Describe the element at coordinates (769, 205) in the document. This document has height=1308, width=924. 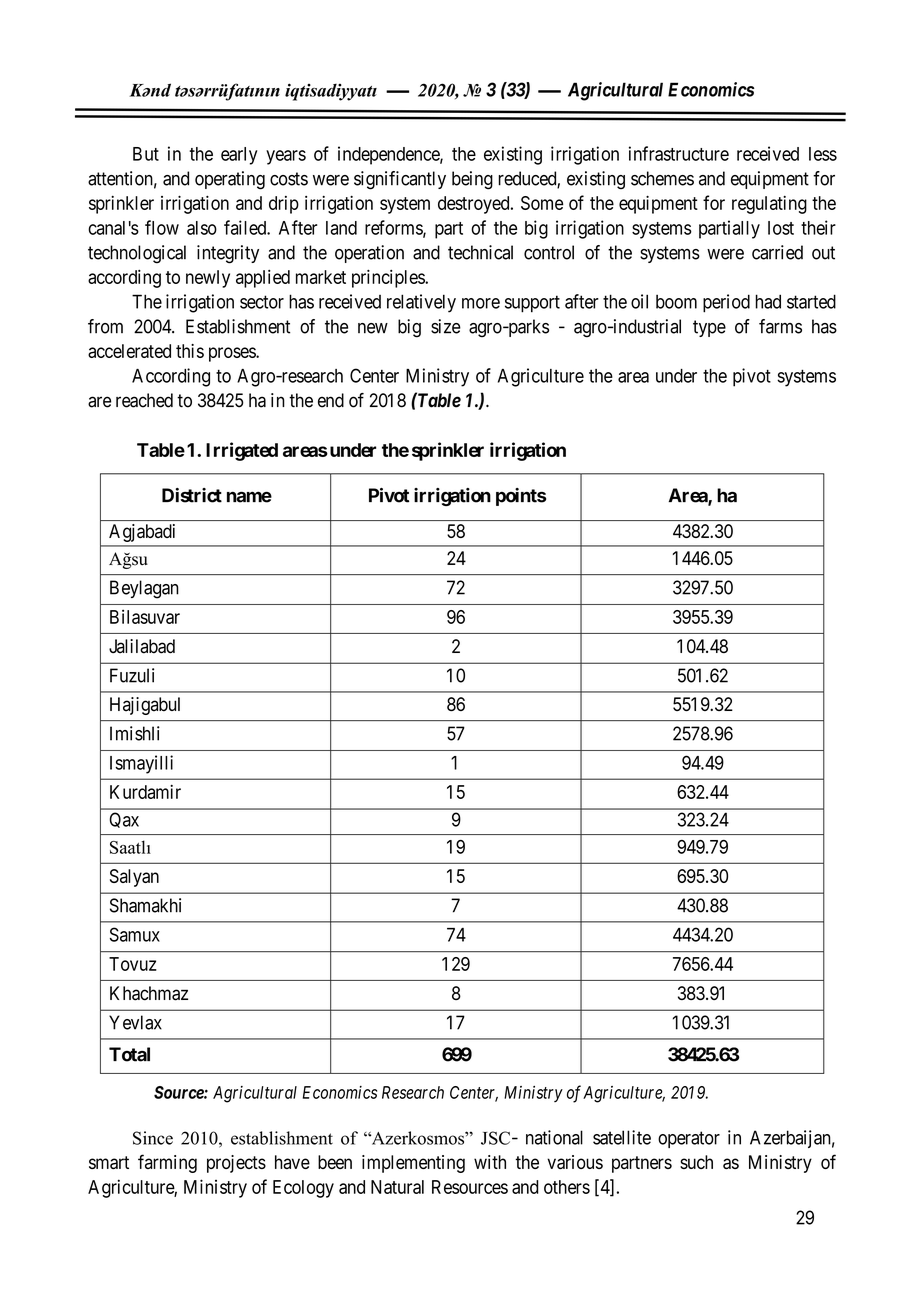
I see `regulating` at that location.
